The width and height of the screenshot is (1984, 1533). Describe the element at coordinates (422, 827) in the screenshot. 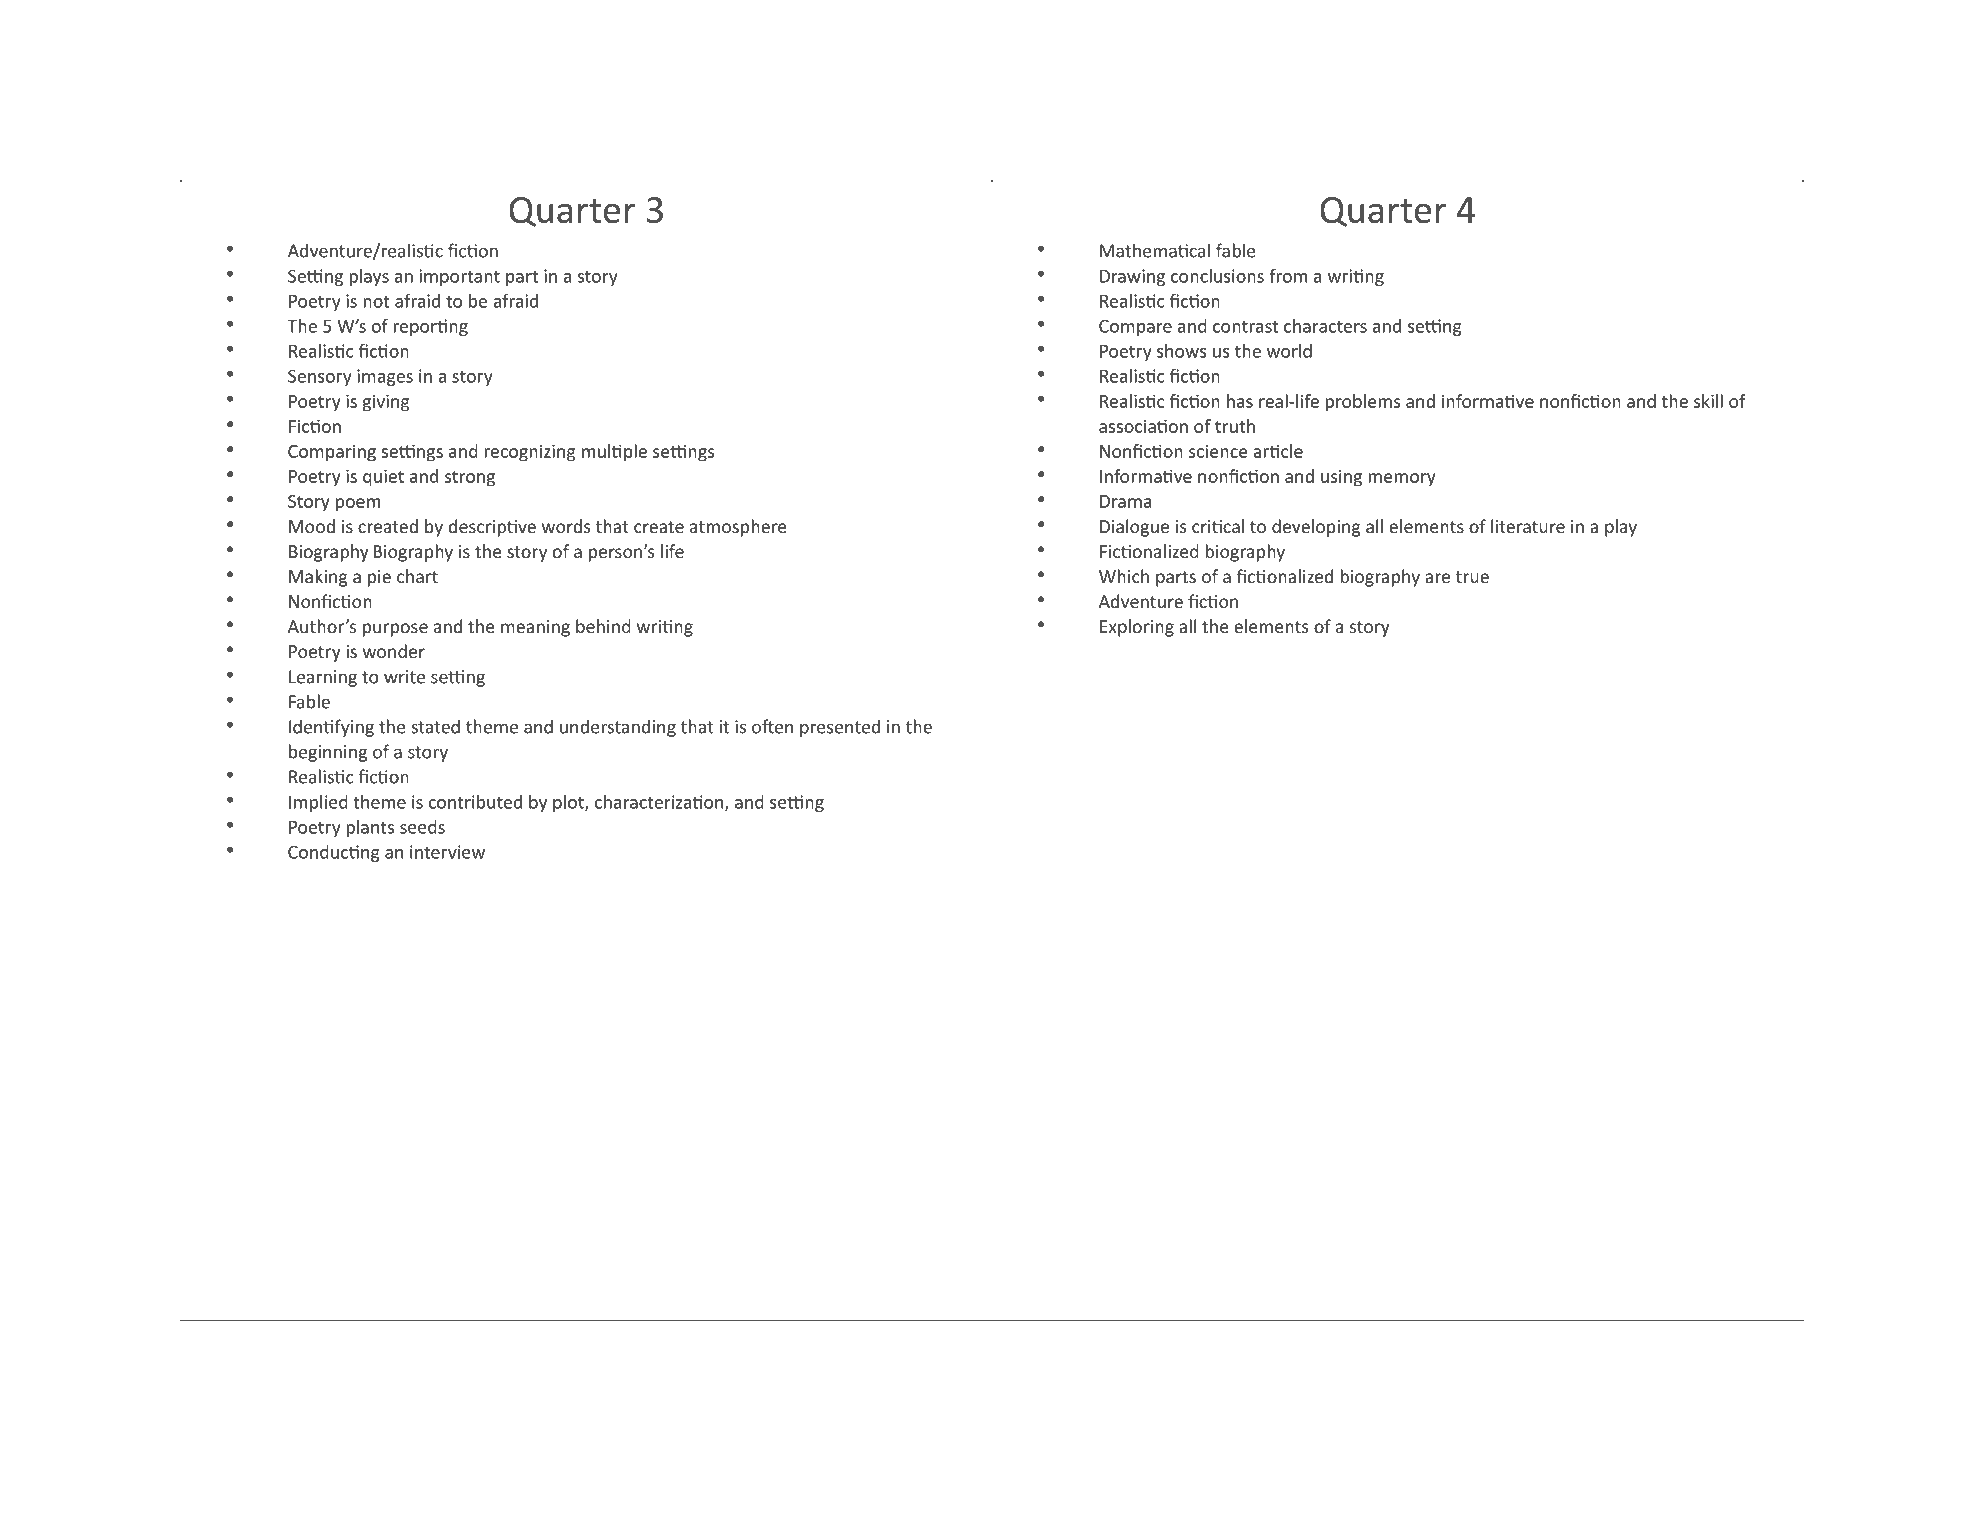

I see `seeds` at that location.
